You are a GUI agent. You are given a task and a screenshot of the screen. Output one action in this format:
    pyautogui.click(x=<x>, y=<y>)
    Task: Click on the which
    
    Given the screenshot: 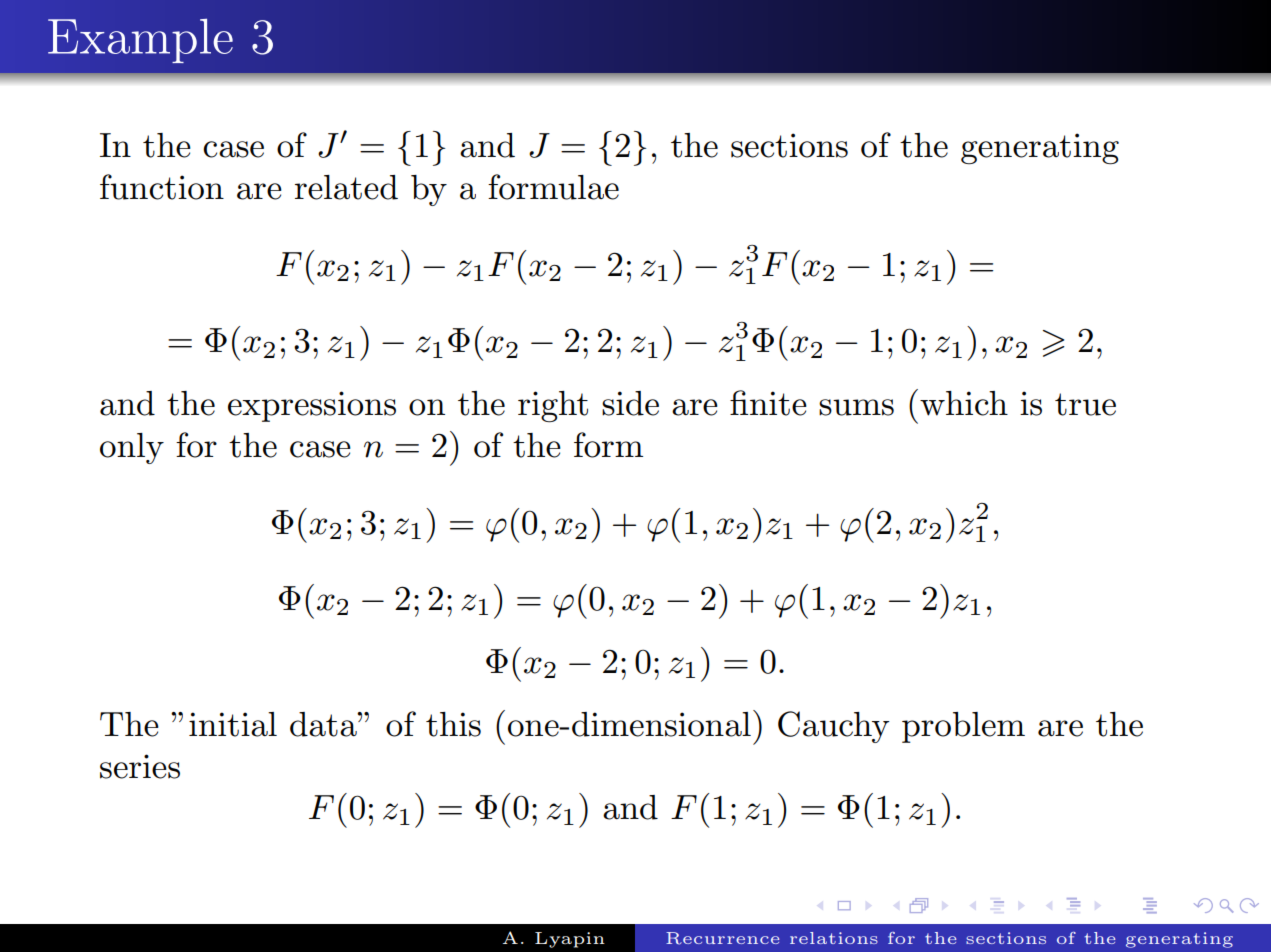 What is the action you would take?
    pyautogui.click(x=964, y=403)
